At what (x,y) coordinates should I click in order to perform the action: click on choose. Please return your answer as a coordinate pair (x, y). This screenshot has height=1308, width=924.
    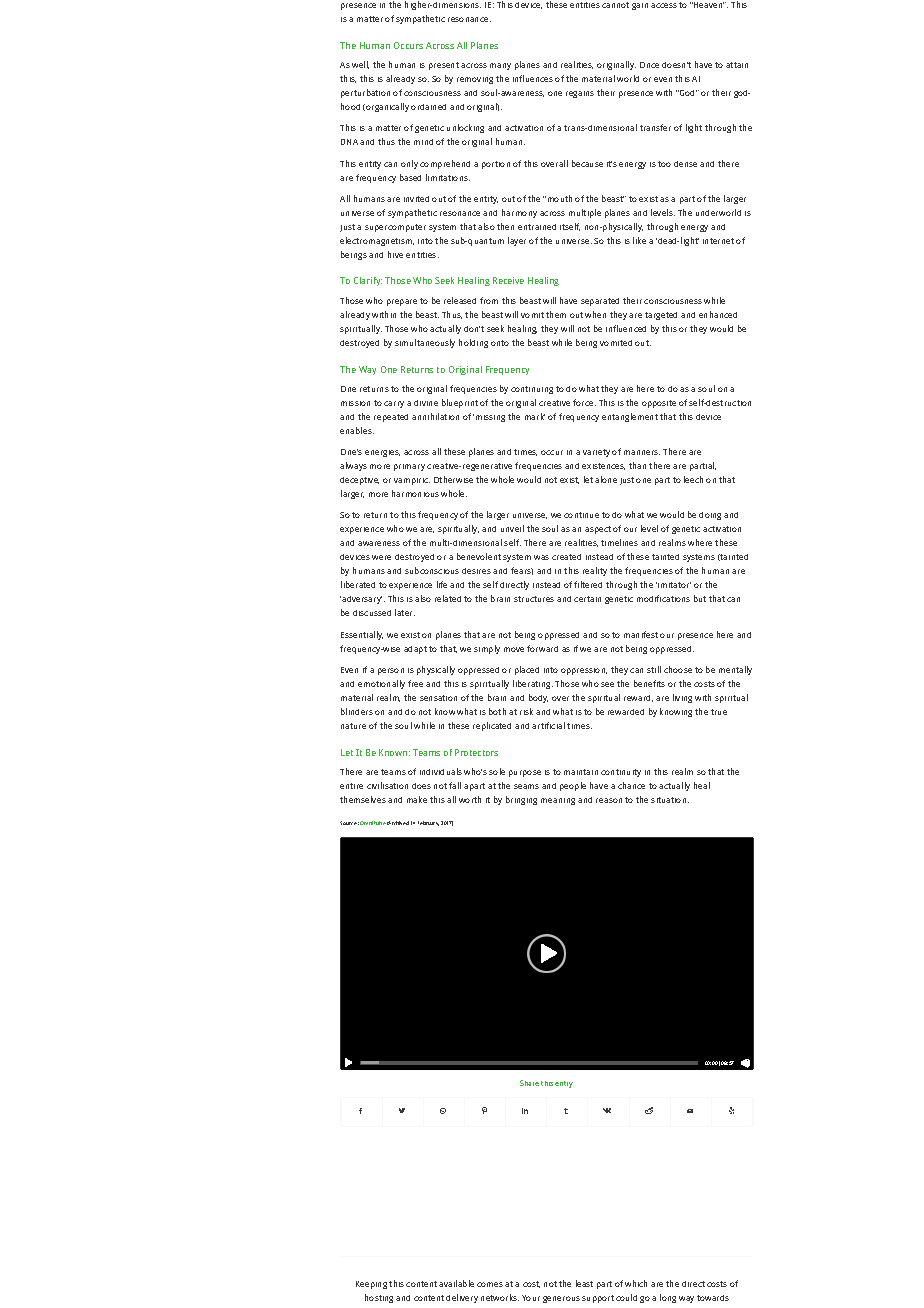
    Looking at the image, I should click on (678, 669).
